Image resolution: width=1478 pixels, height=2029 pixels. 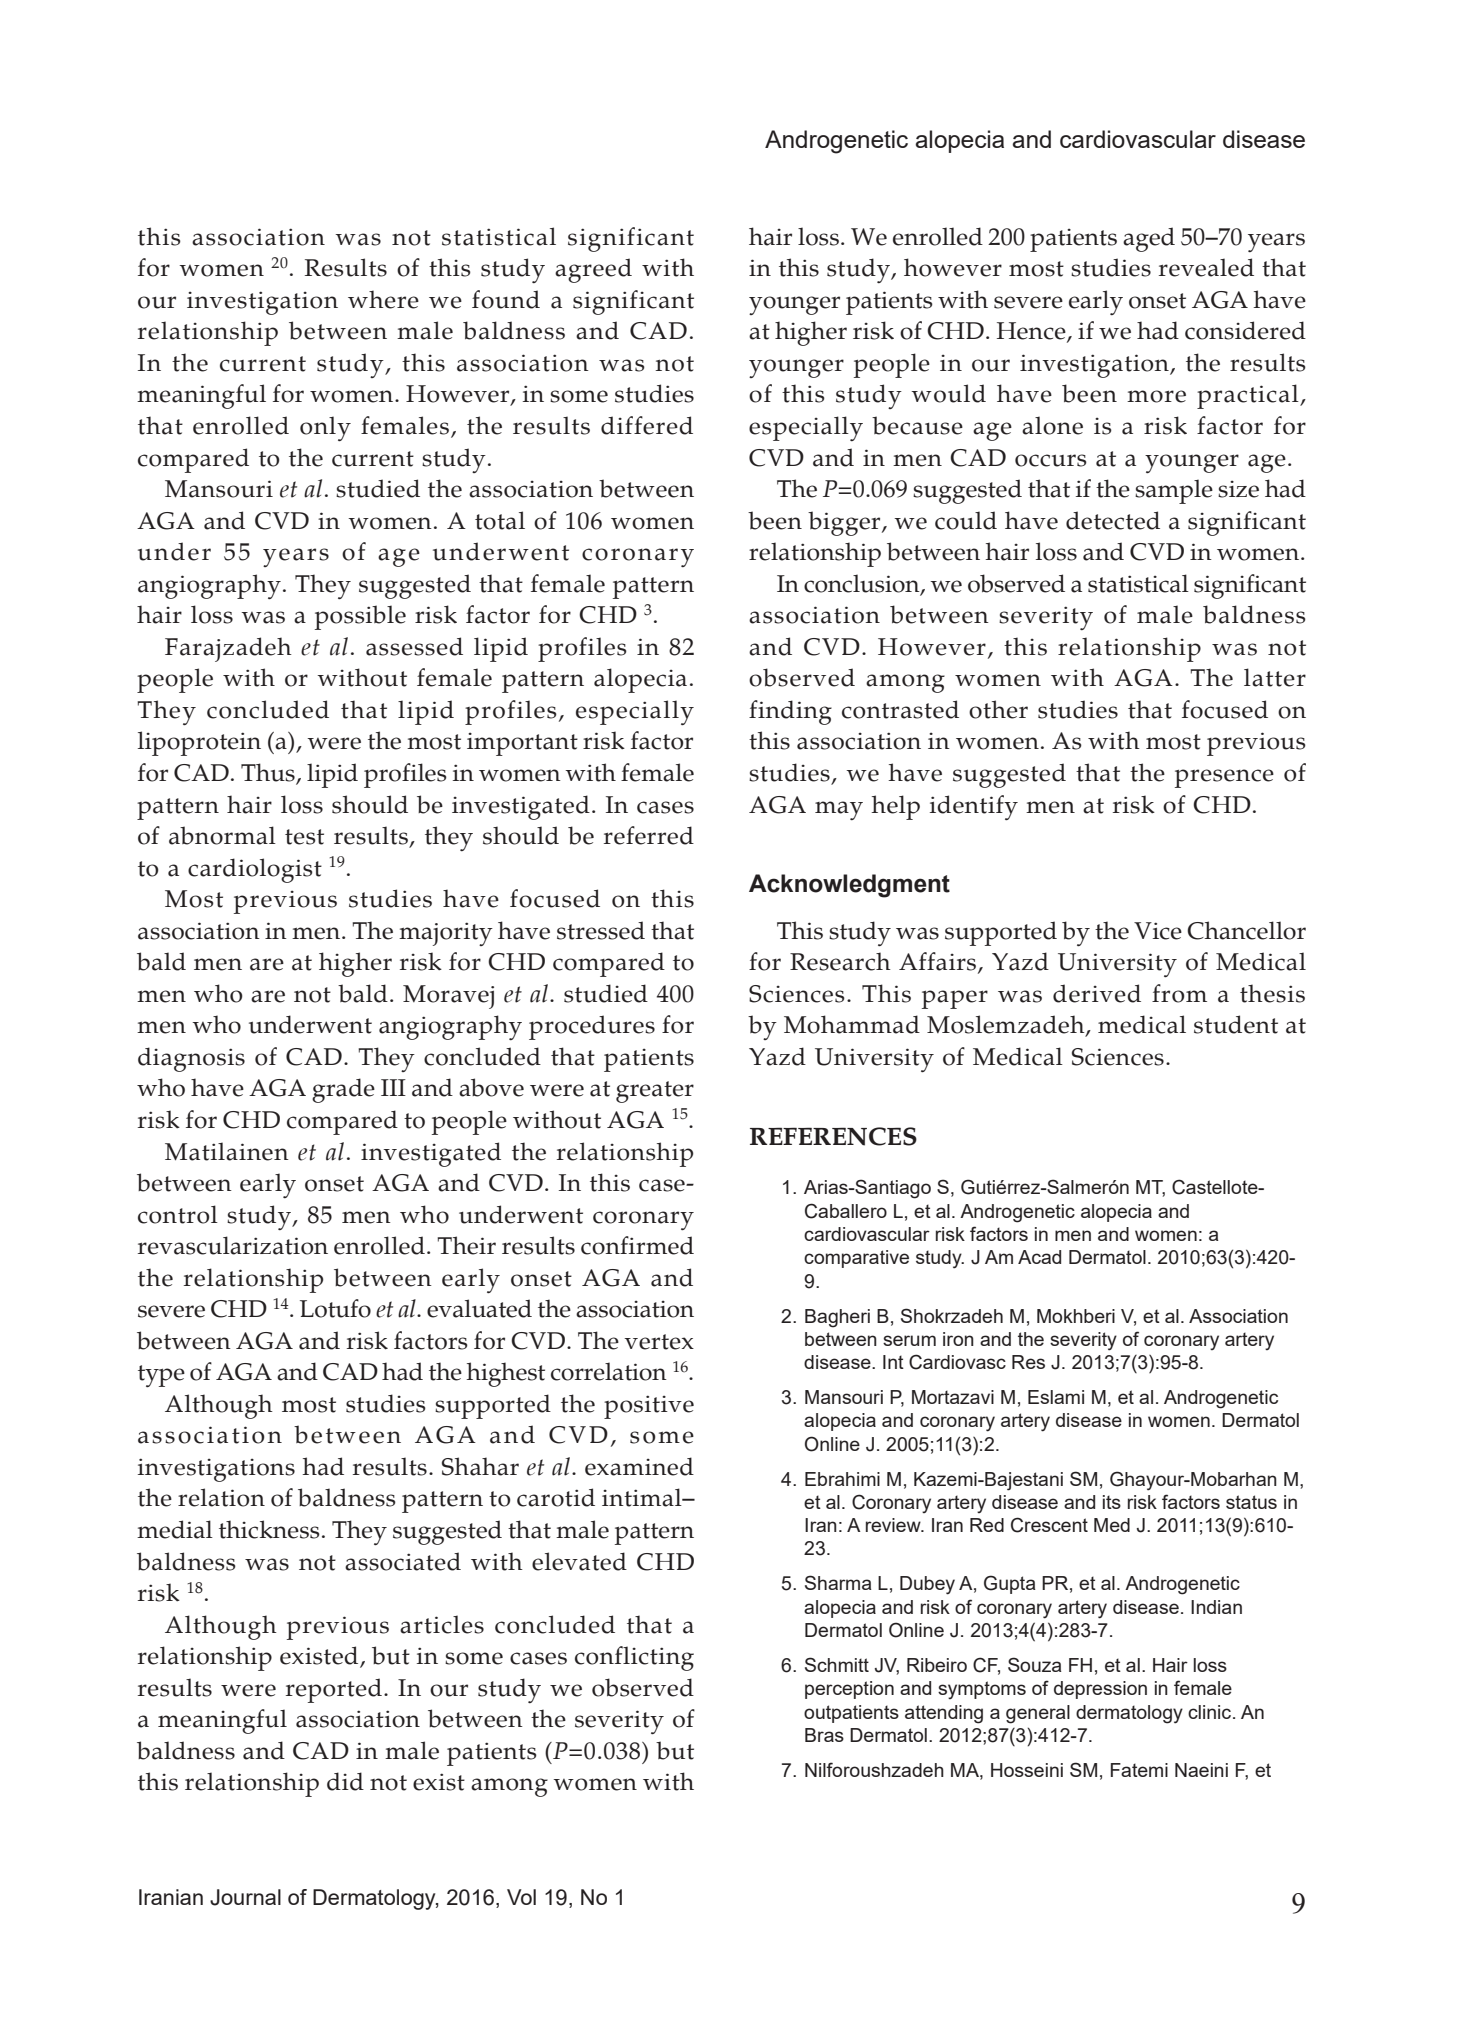 I want to click on Acad, so click(x=1039, y=1257).
